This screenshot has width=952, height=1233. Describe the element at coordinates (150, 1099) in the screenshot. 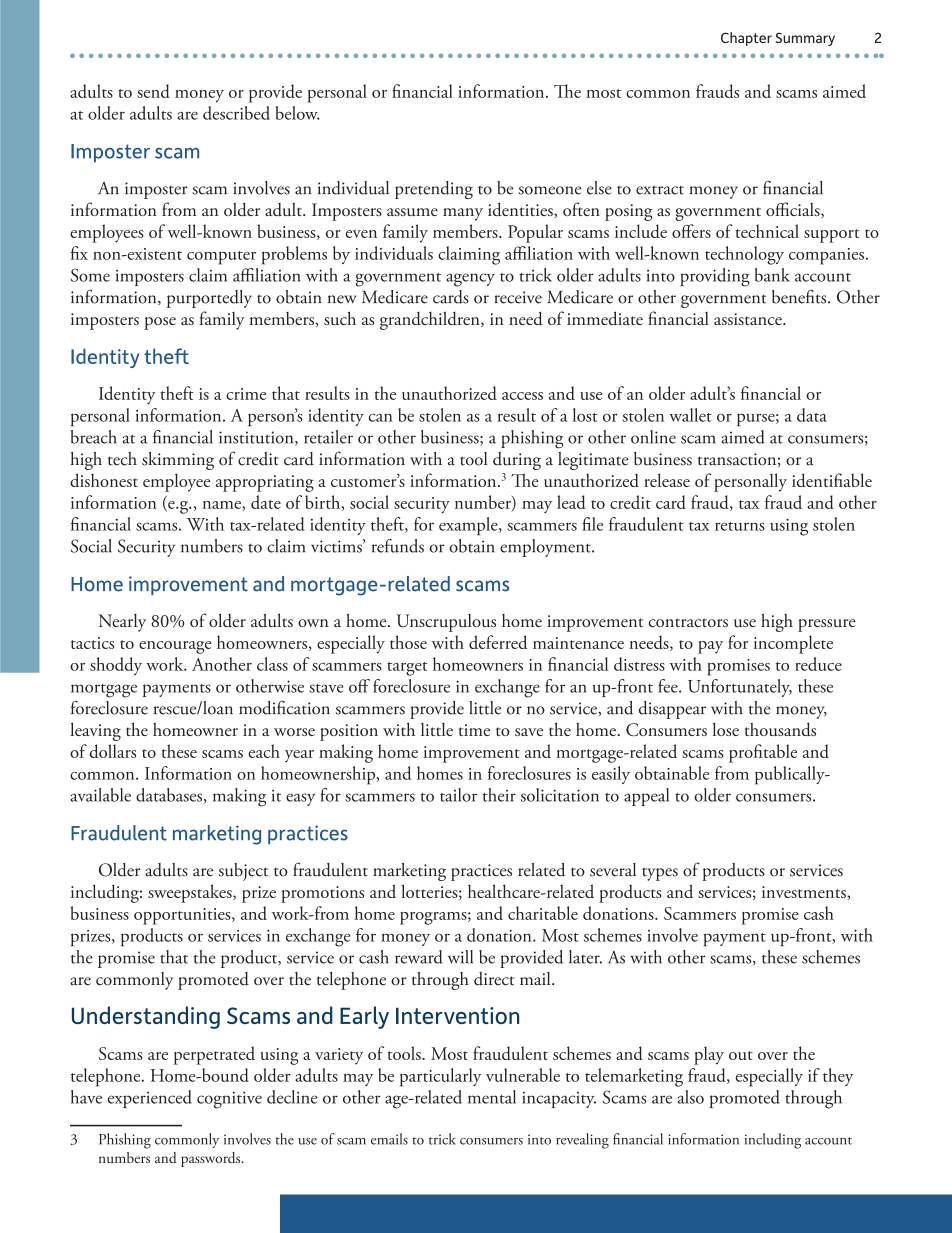

I see `experienced` at that location.
